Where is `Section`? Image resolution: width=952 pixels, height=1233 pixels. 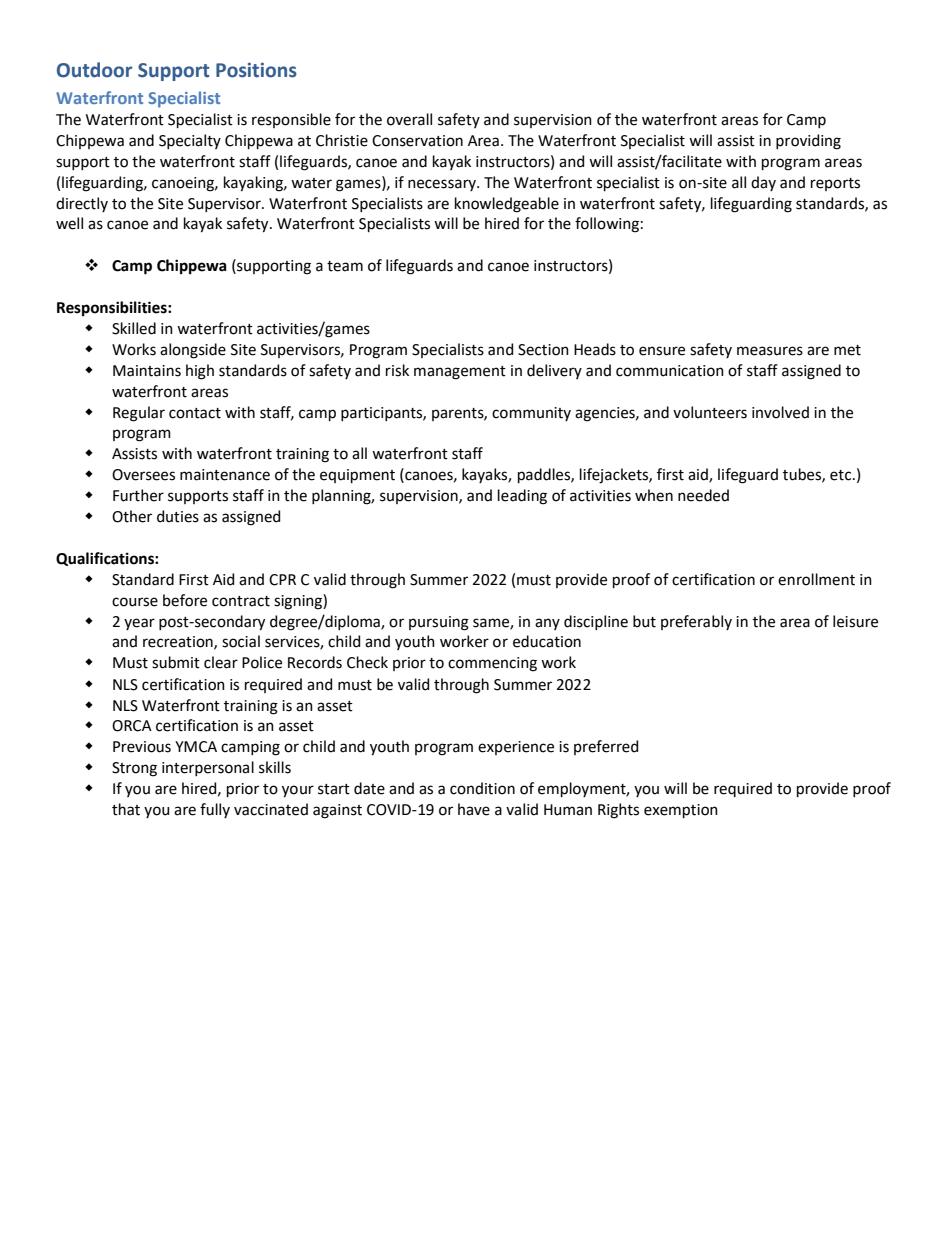
Section is located at coordinates (543, 350).
